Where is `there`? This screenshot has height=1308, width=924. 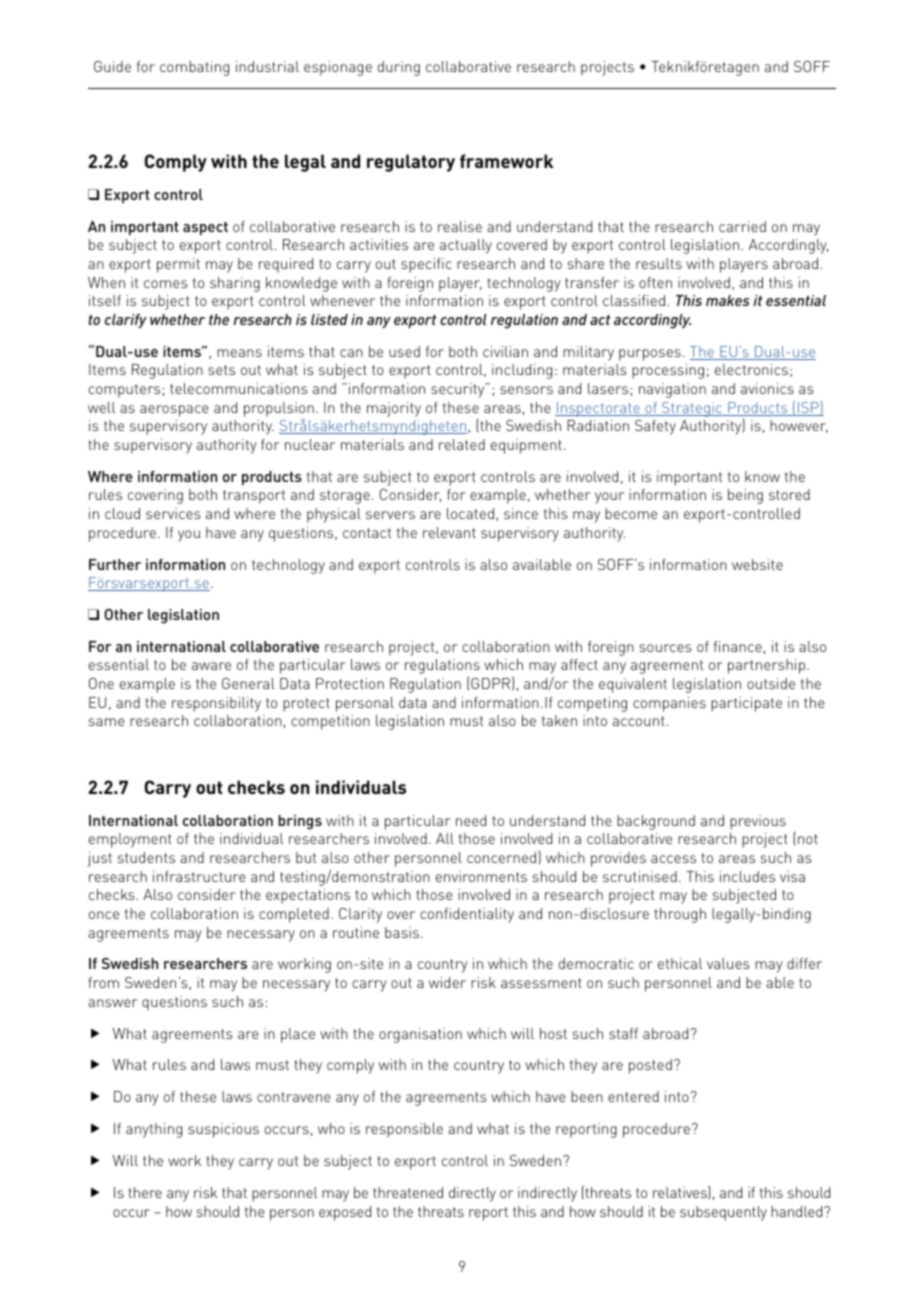
there is located at coordinates (145, 1192).
